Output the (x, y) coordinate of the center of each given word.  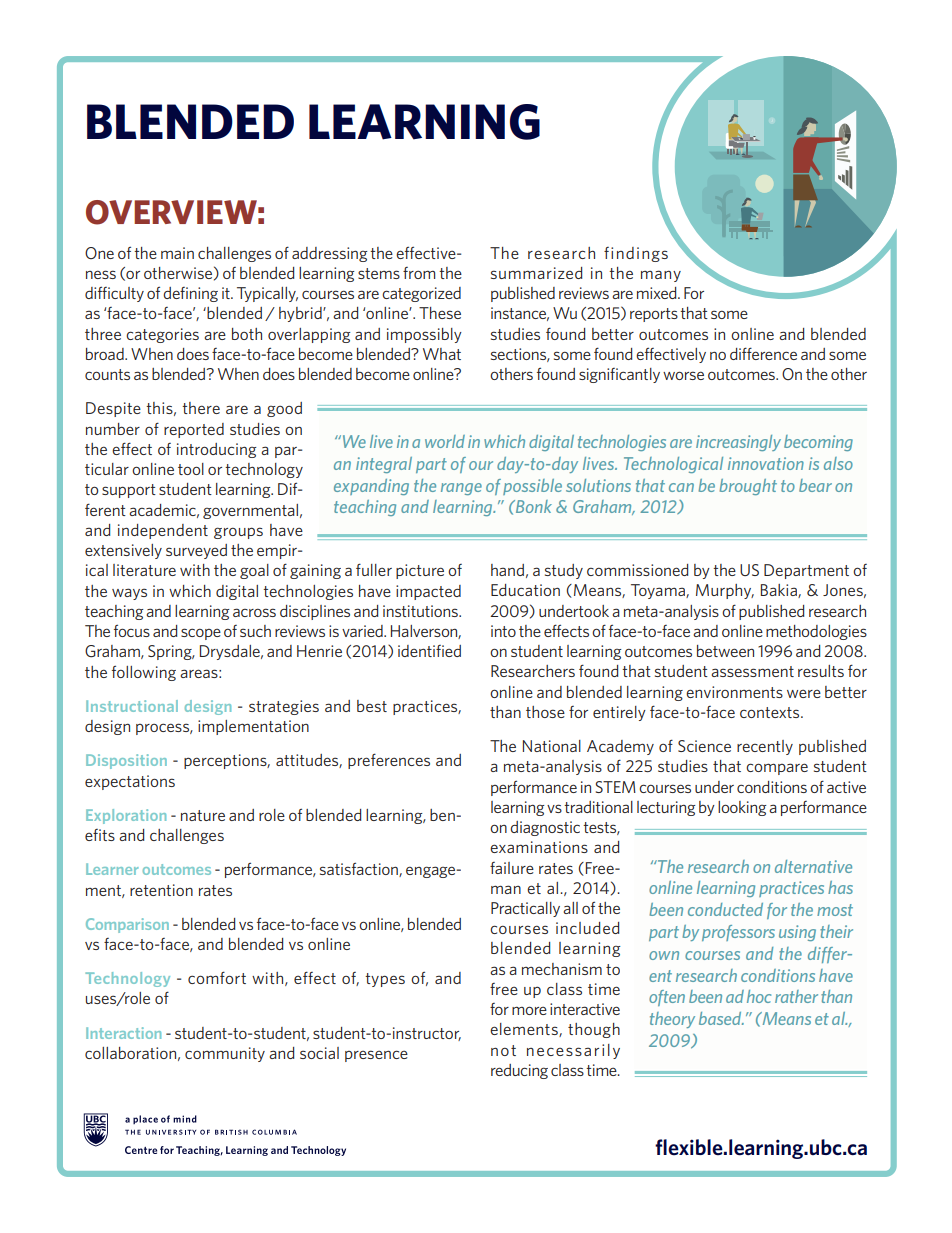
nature (203, 815)
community (225, 1054)
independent (163, 531)
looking (742, 808)
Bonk (533, 506)
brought (748, 487)
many (661, 276)
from (419, 273)
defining (190, 294)
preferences (389, 761)
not (503, 1050)
